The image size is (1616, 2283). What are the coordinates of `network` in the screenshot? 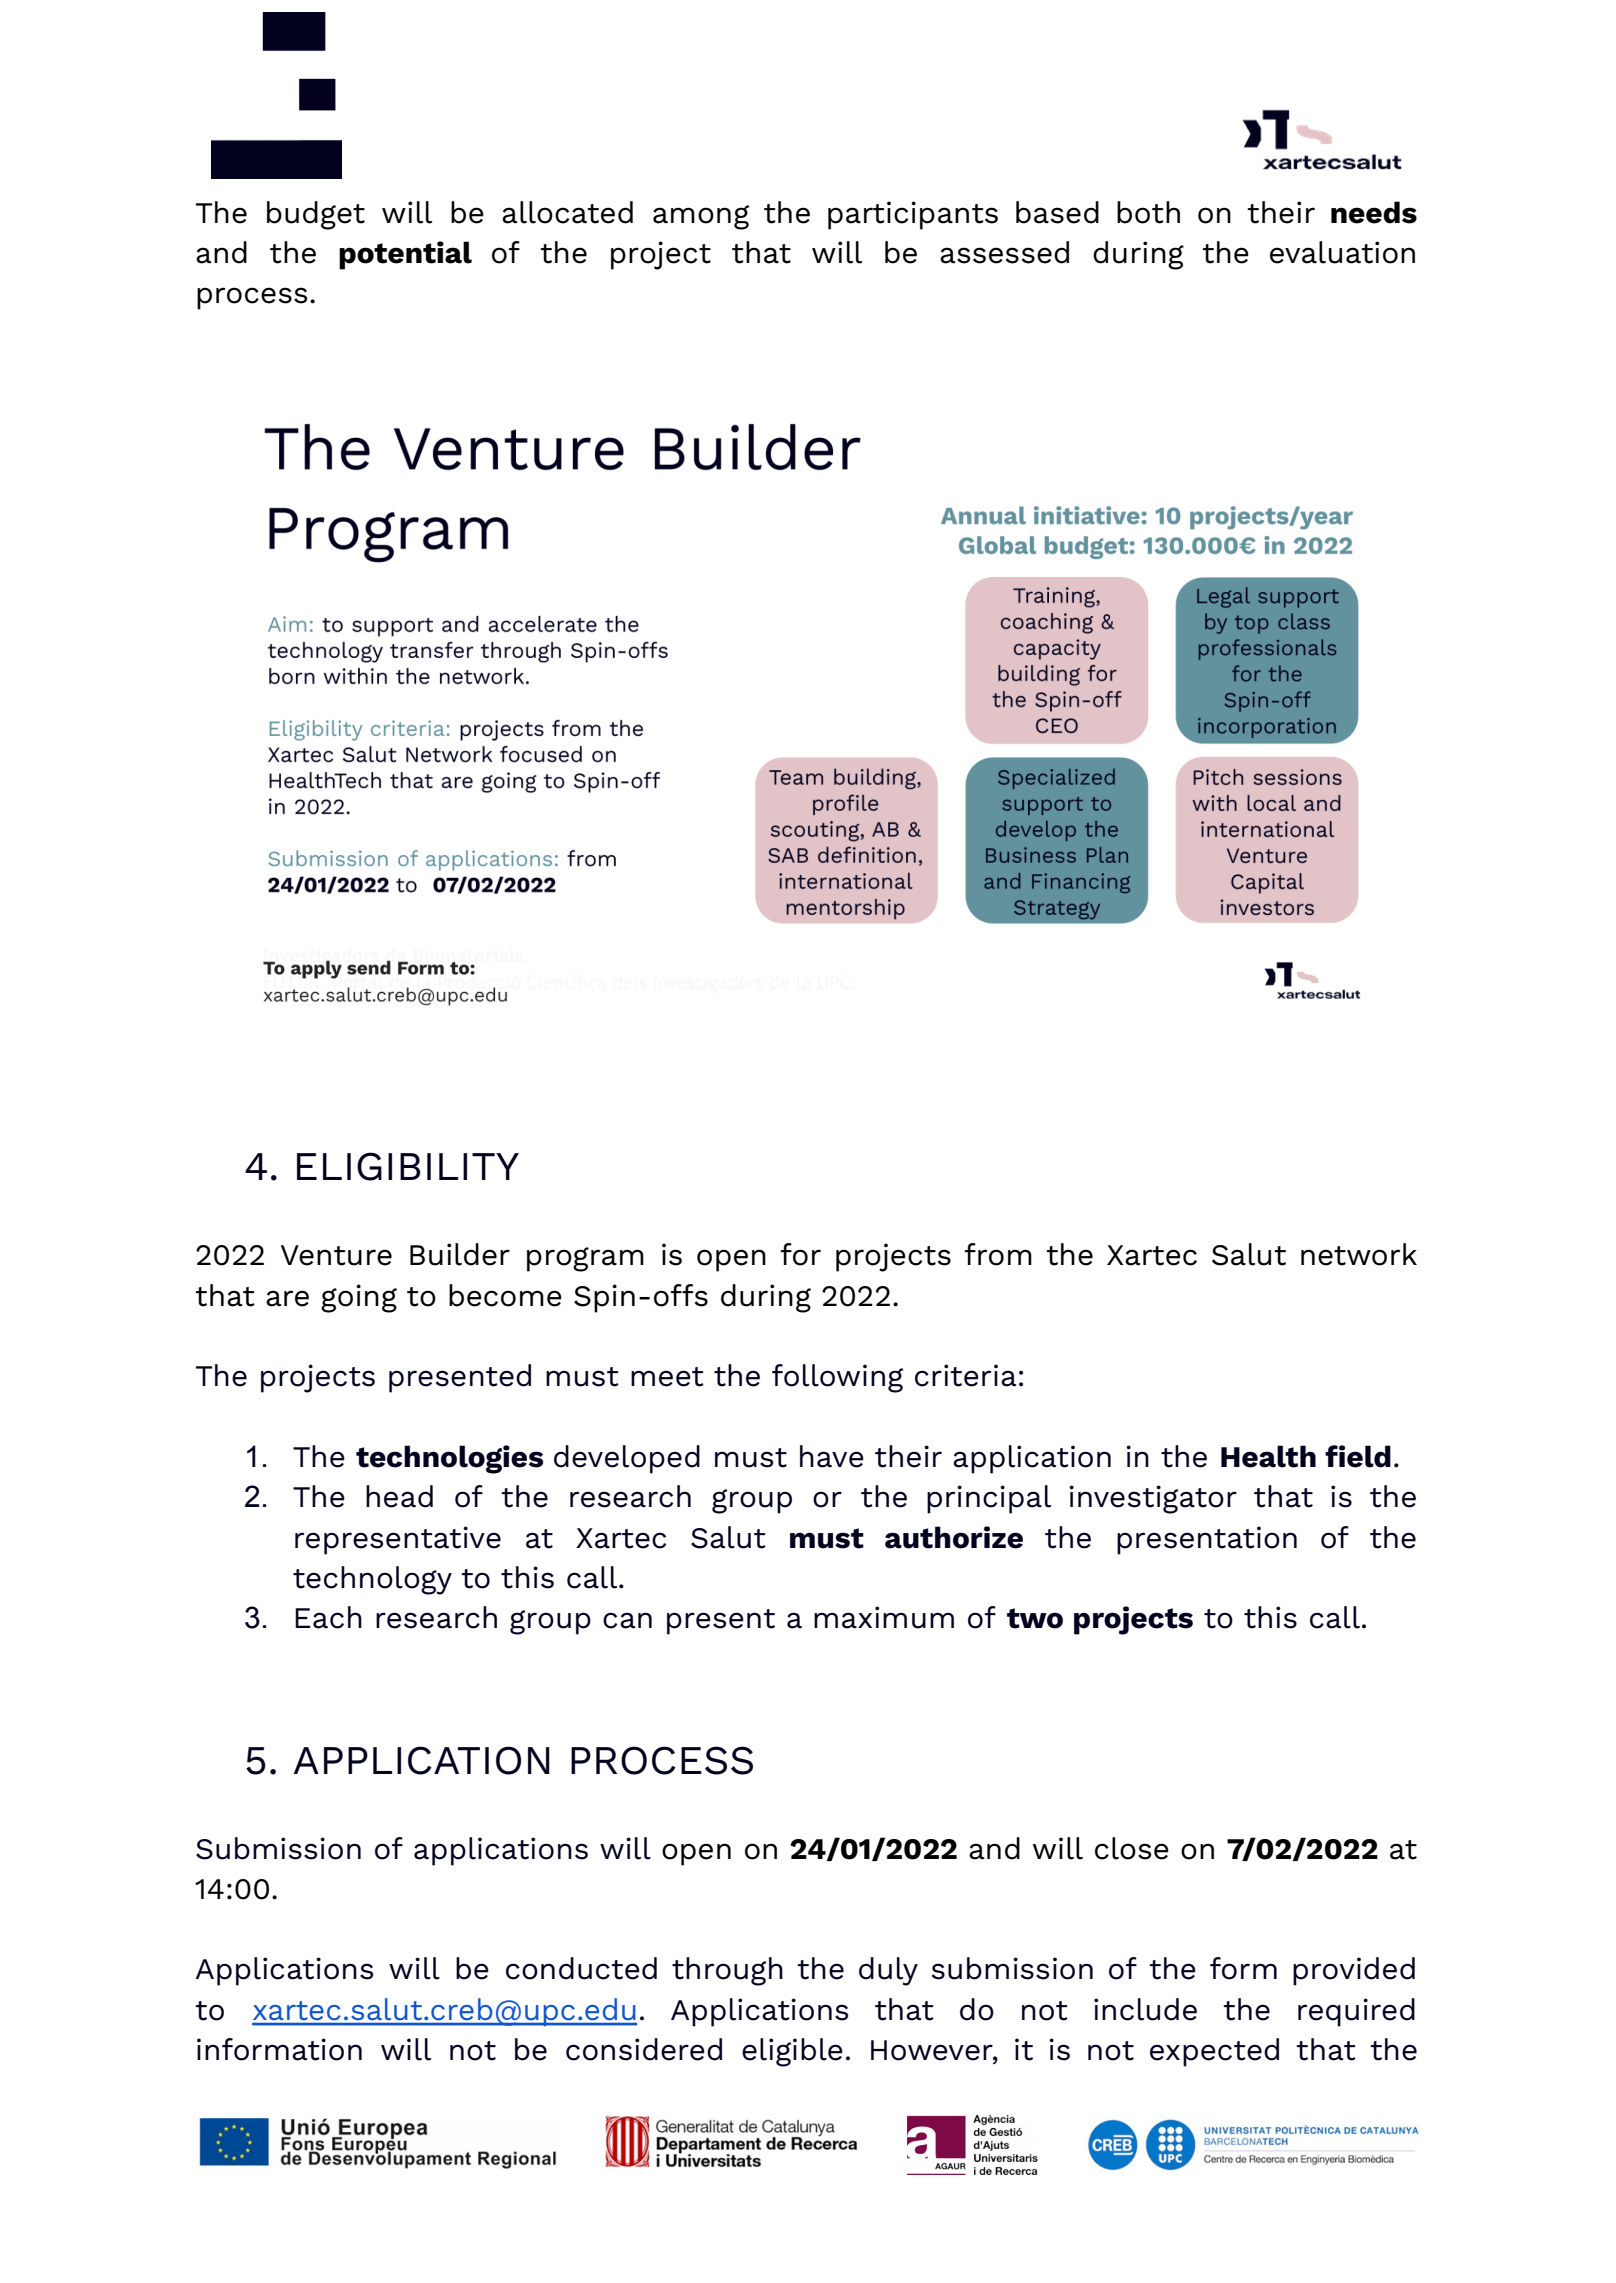 It's located at (1359, 1254).
